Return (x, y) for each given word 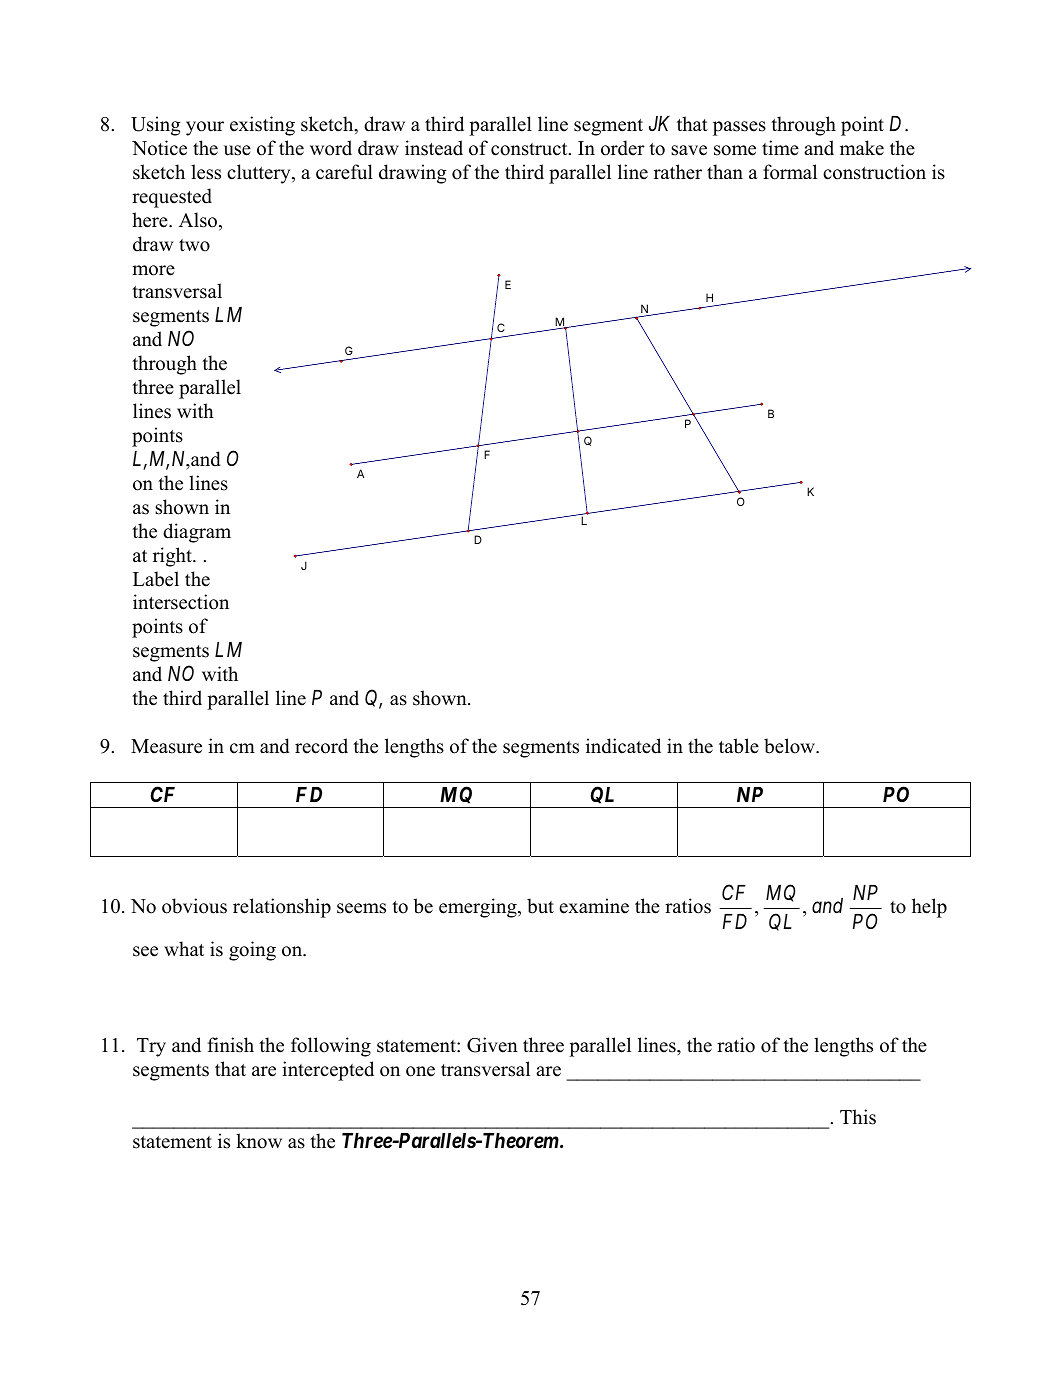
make (862, 148)
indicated (623, 746)
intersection (181, 602)
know (259, 1141)
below (790, 746)
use (237, 150)
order (623, 148)
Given (492, 1045)
